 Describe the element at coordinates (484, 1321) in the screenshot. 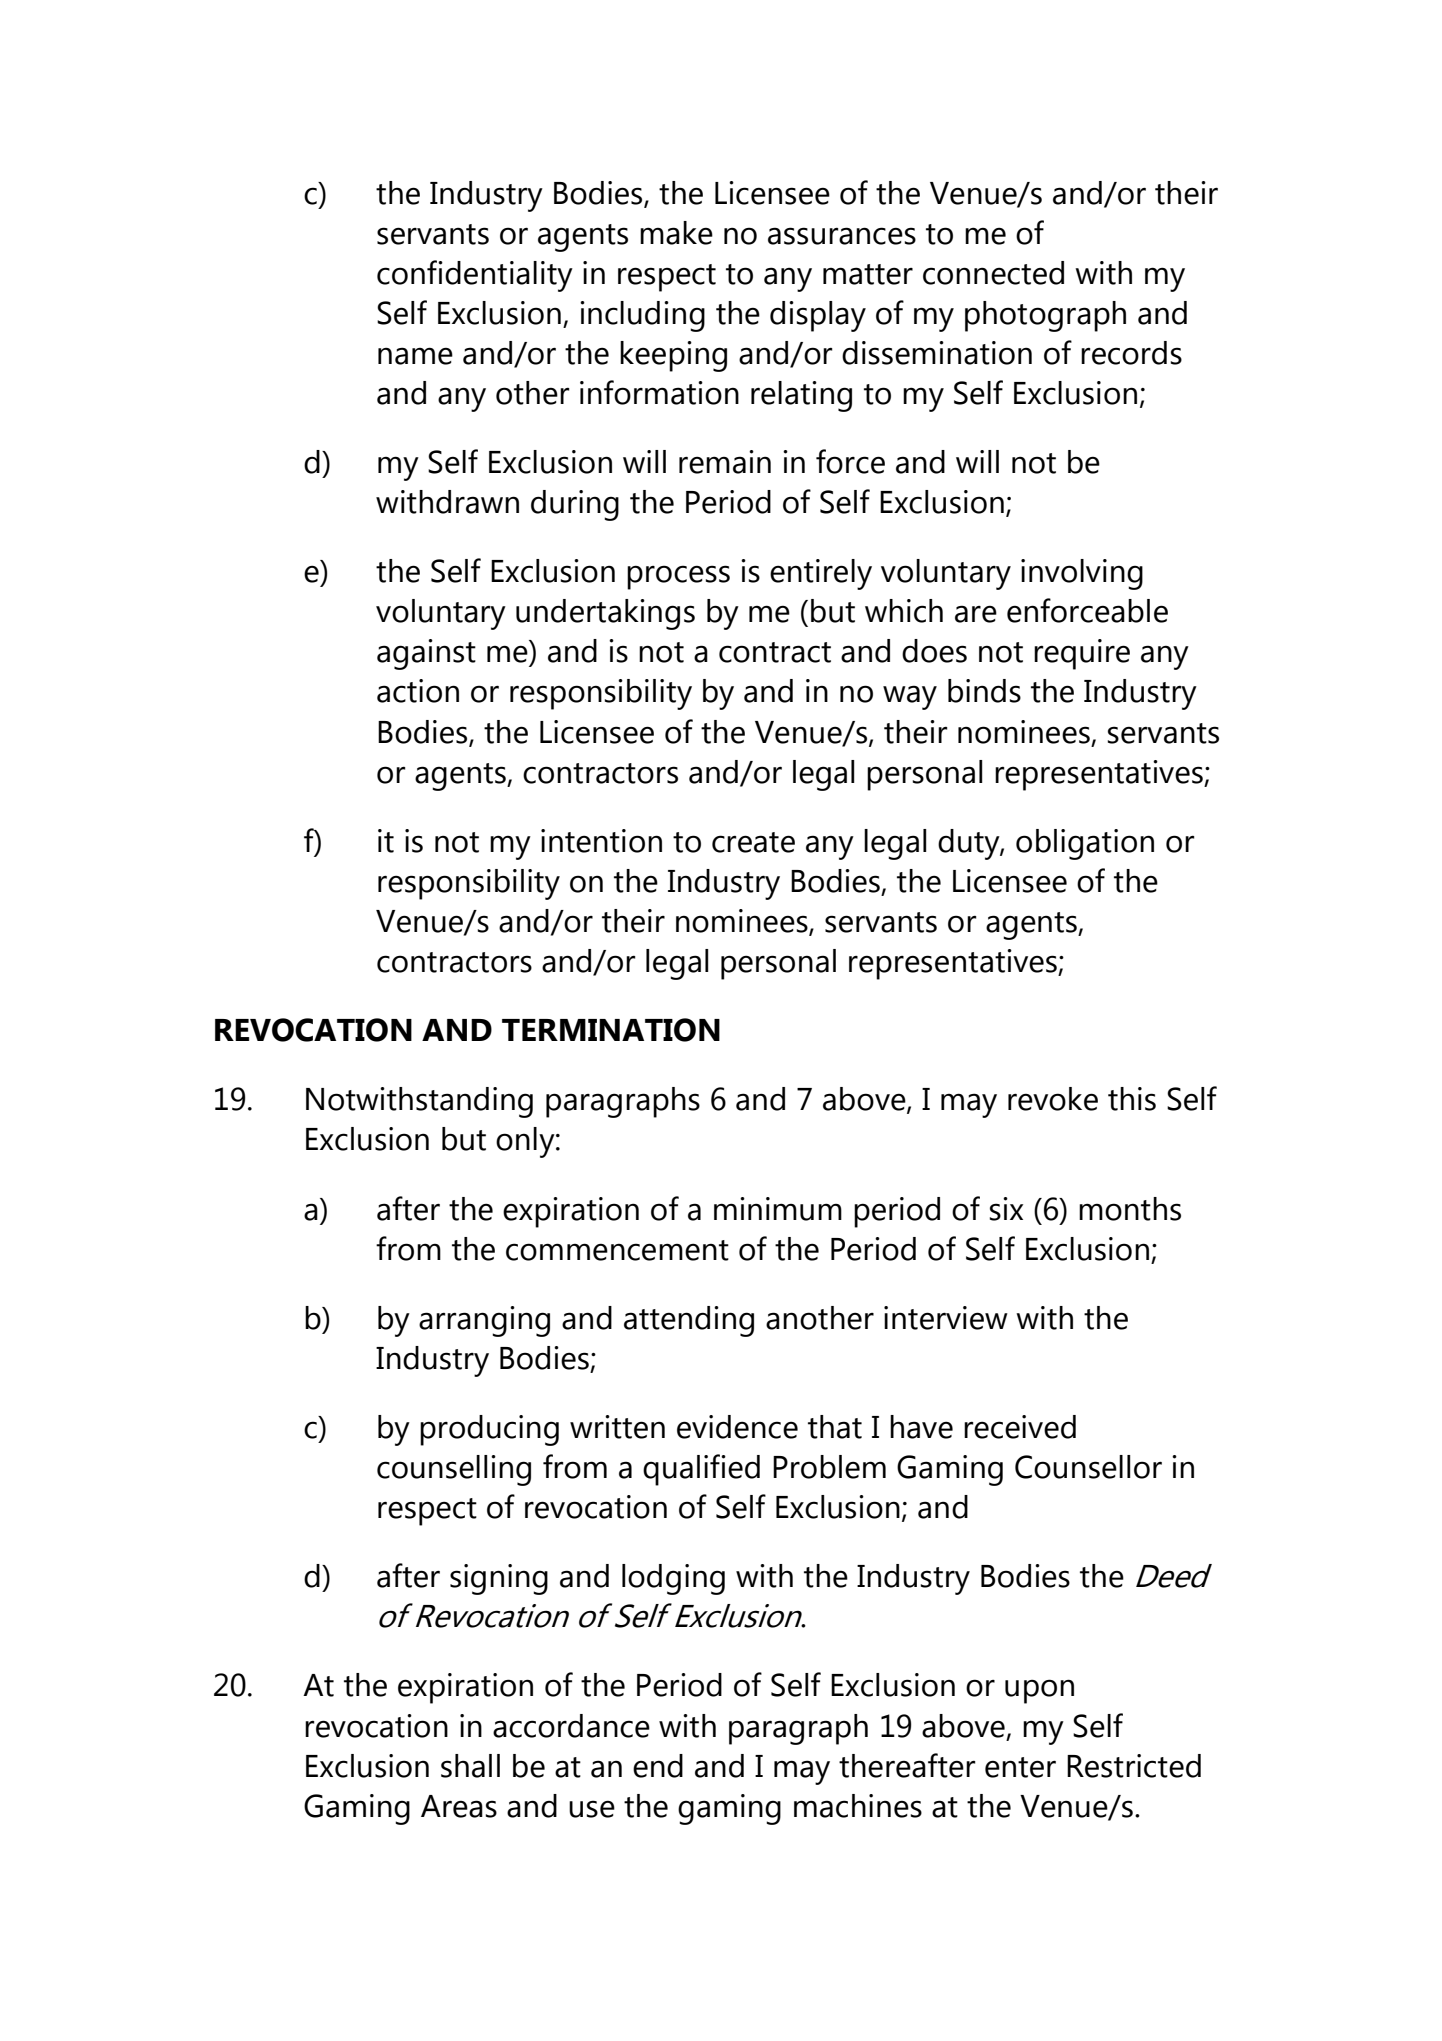

I see `arranging` at that location.
